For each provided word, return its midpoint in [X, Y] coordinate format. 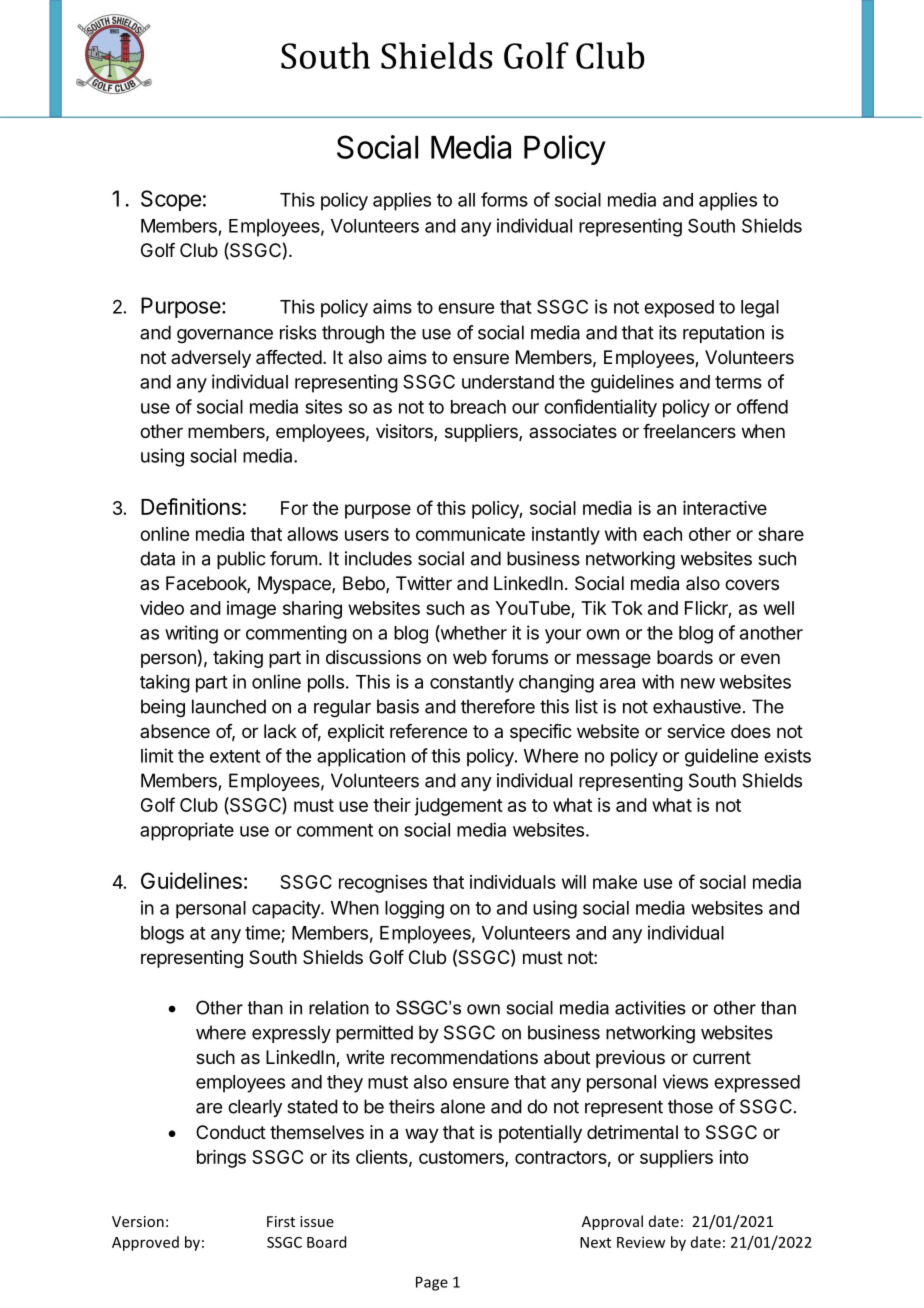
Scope [171, 200]
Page [432, 1283]
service [696, 731]
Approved [145, 1243]
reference [428, 731]
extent [235, 756]
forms [504, 199]
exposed [679, 309]
